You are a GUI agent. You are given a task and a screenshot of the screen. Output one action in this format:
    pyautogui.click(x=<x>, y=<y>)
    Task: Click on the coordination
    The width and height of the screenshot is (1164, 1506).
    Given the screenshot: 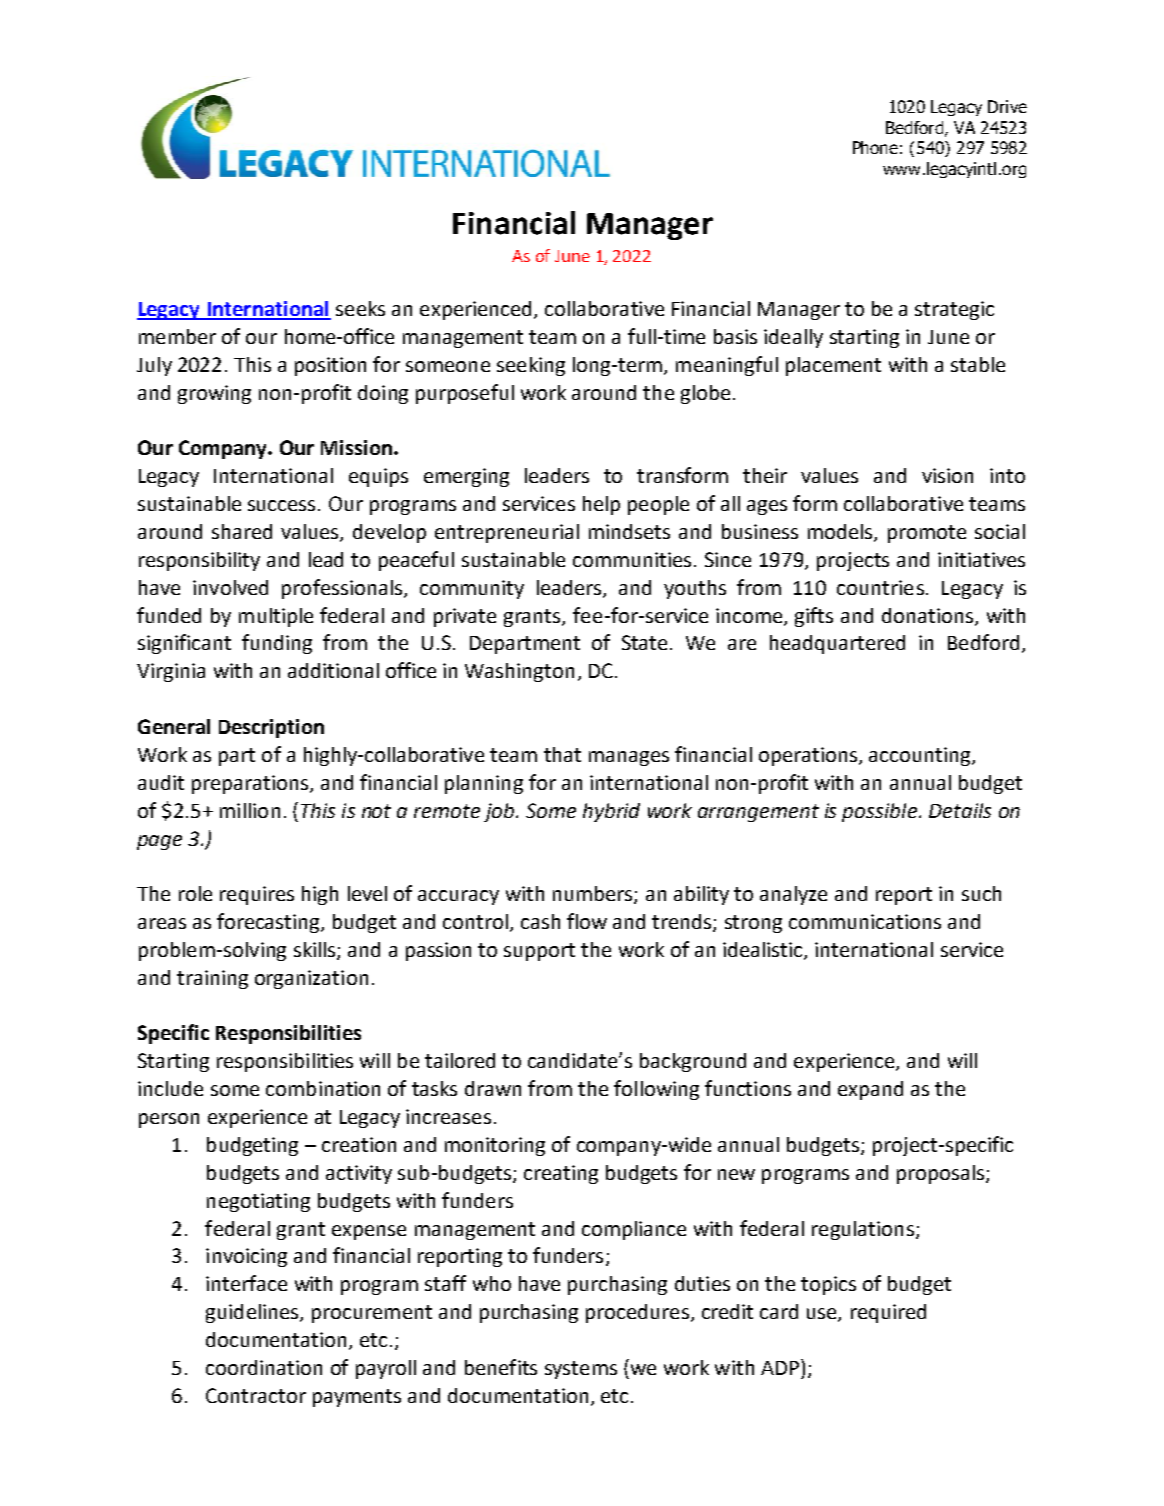 What is the action you would take?
    pyautogui.click(x=264, y=1367)
